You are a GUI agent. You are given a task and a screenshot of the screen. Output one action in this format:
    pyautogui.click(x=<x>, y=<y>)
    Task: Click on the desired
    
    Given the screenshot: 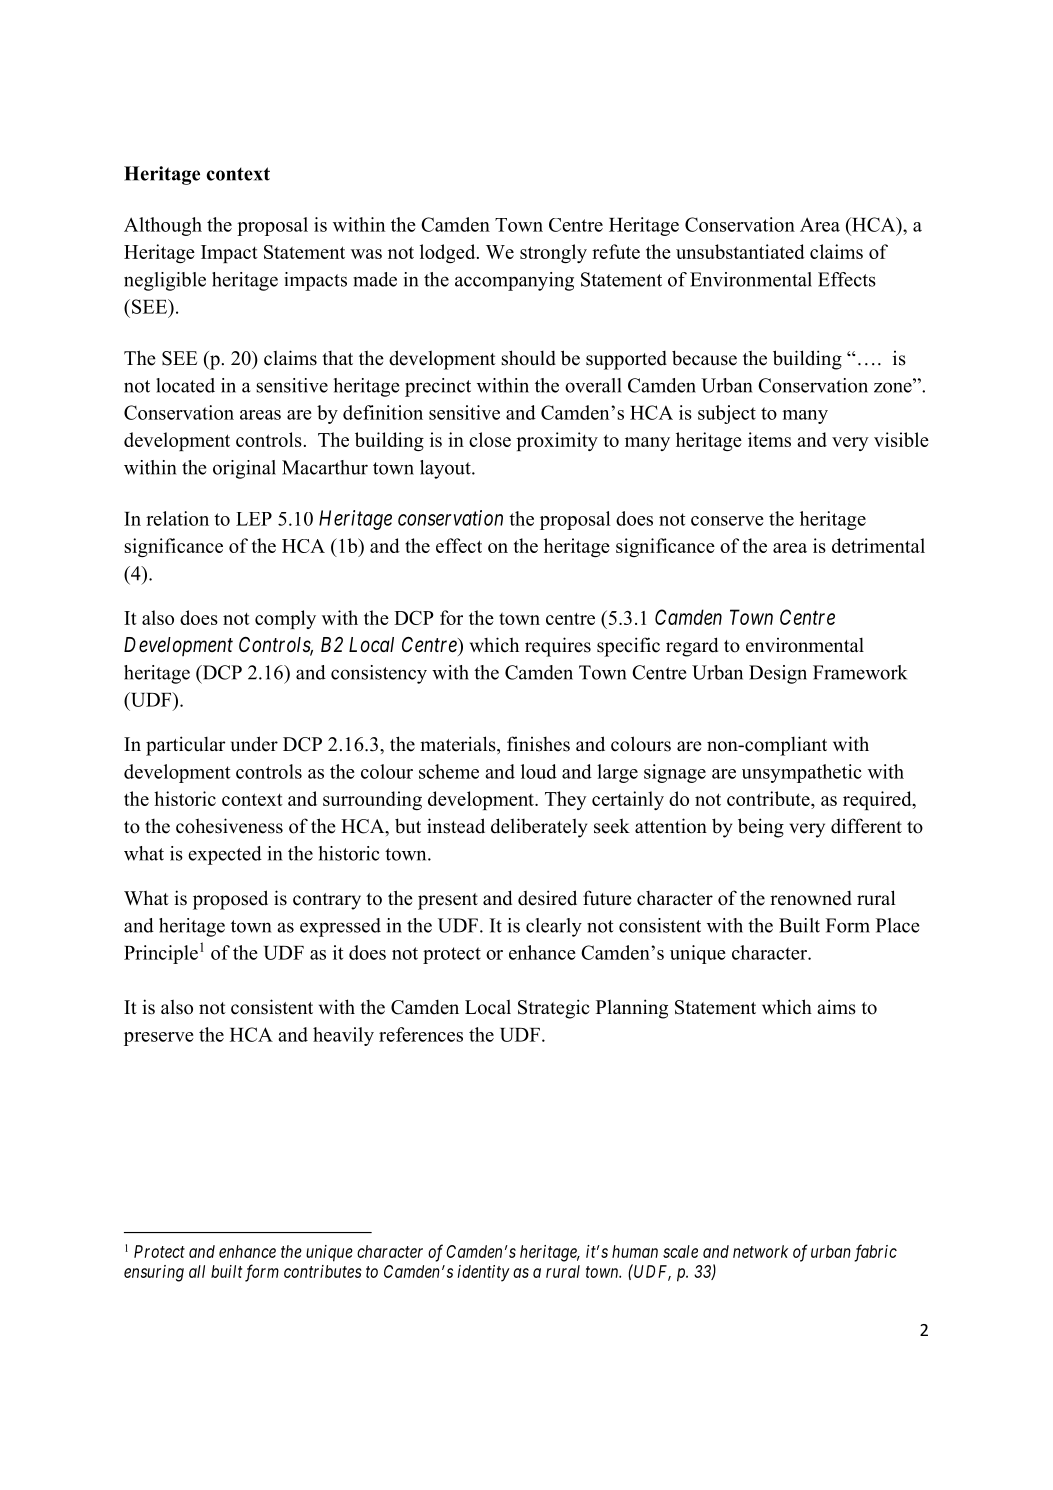 What is the action you would take?
    pyautogui.click(x=547, y=898)
